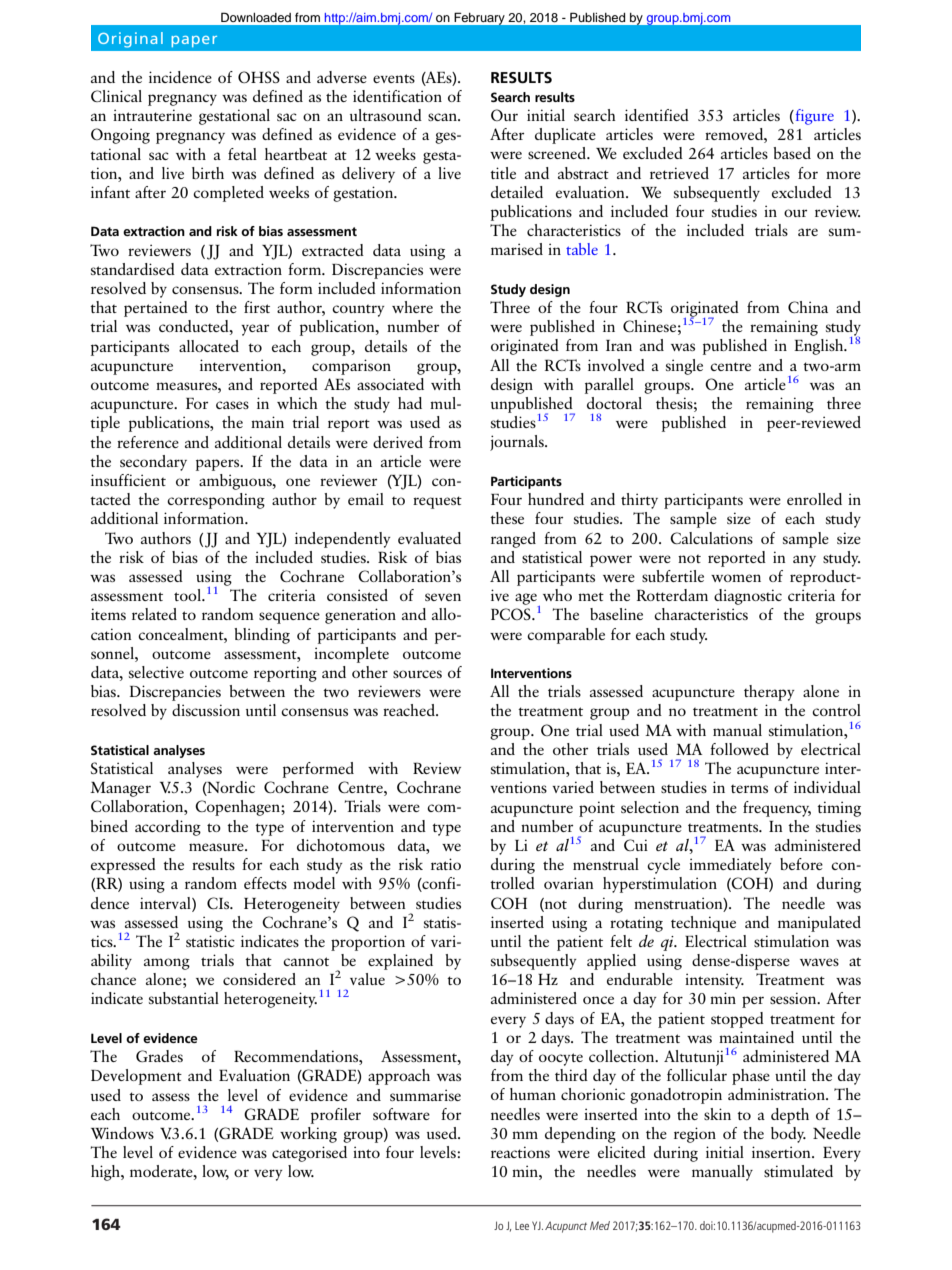 This screenshot has height=1270, width=952. I want to click on pertained, so click(156, 309).
